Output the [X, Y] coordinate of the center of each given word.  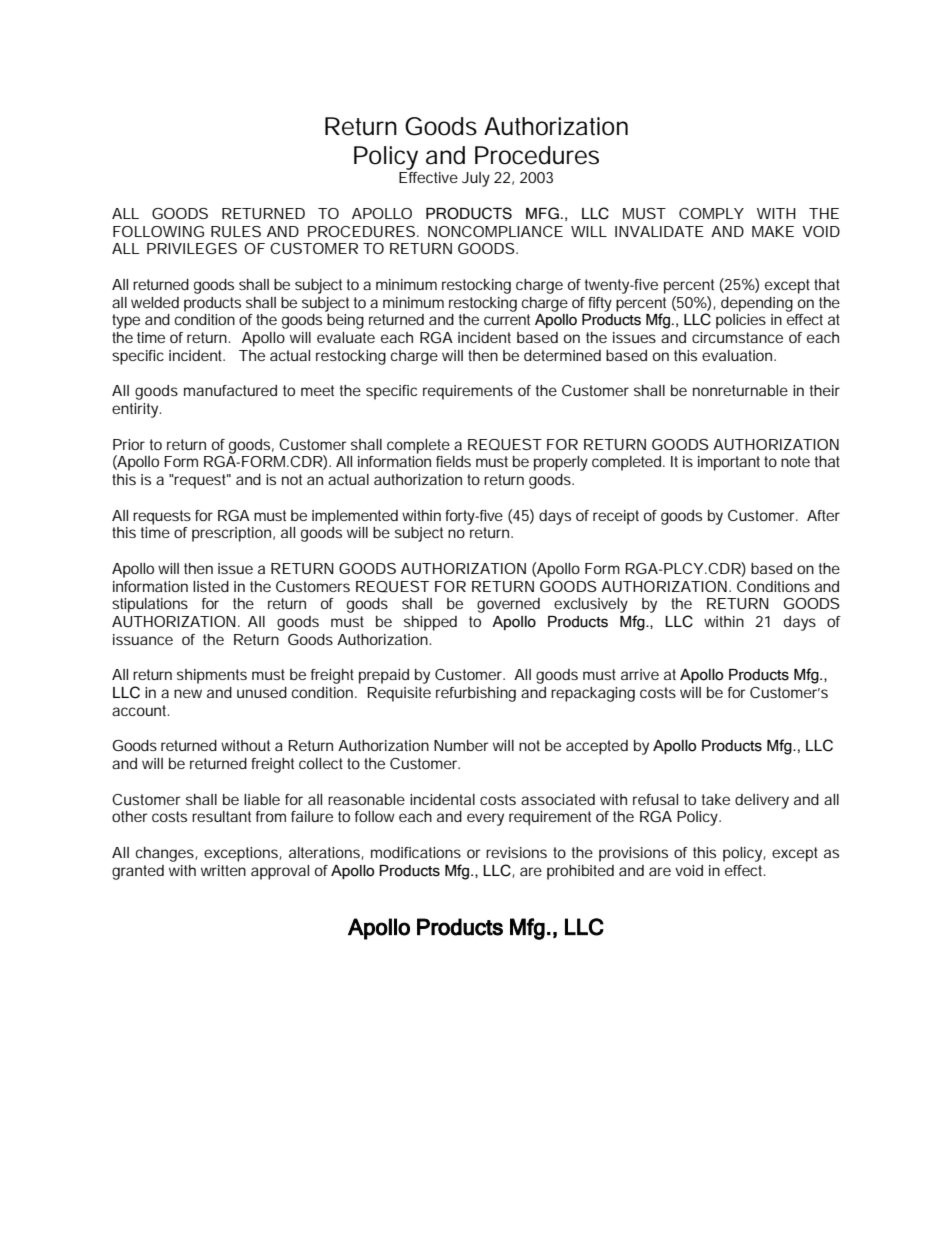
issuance [143, 639]
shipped [430, 623]
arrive [640, 674]
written [223, 870]
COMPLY [711, 213]
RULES [236, 231]
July [476, 179]
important [729, 463]
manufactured [230, 390]
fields [453, 461]
